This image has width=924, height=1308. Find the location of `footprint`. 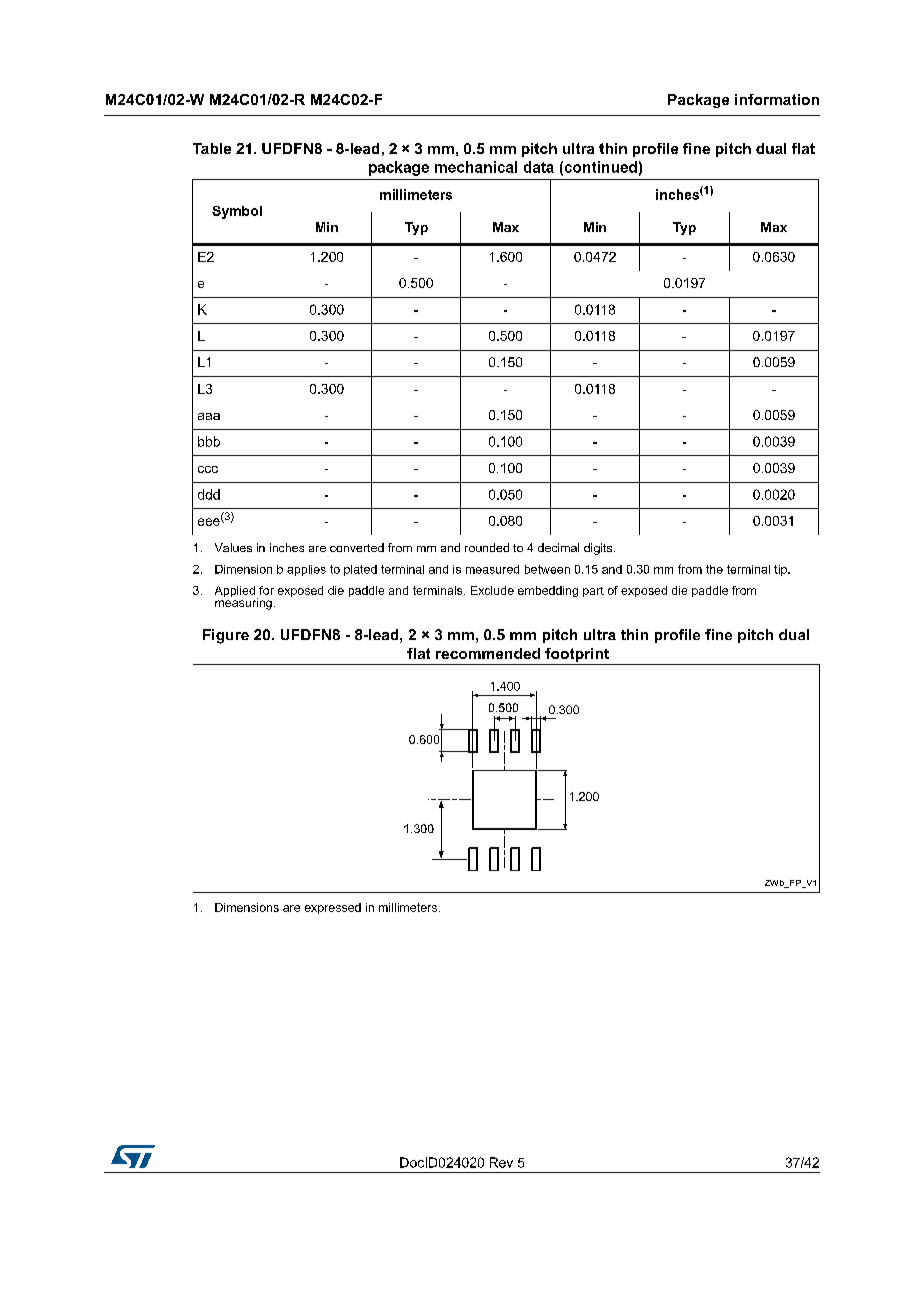

footprint is located at coordinates (577, 655).
